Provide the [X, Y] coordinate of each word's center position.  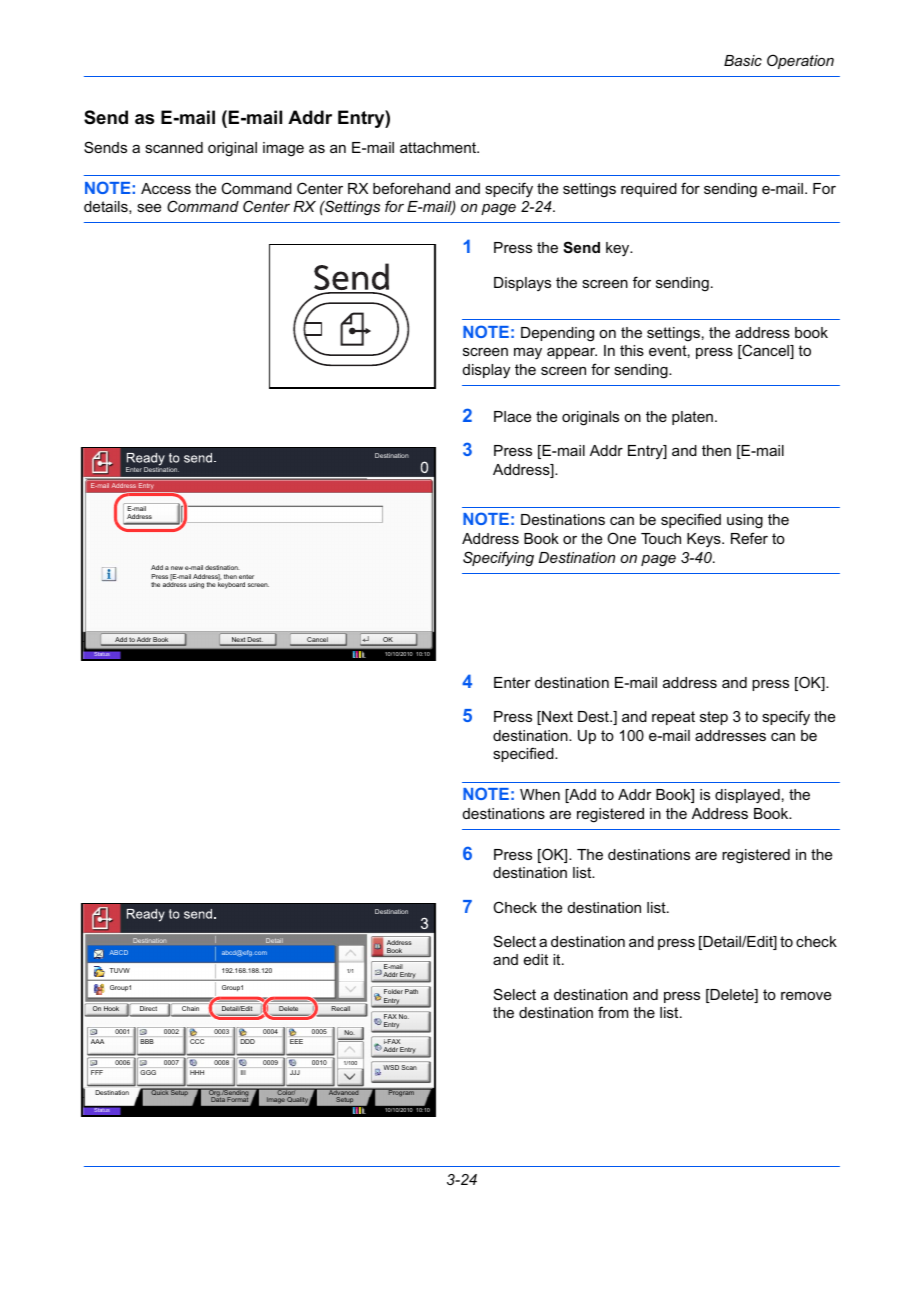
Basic [743, 60]
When [540, 794]
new [177, 568]
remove [806, 996]
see [149, 208]
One [621, 538]
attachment [439, 147]
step [714, 718]
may [528, 354]
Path [411, 991]
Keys [705, 540]
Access [166, 188]
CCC [197, 1041]
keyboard [231, 584]
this [632, 350]
